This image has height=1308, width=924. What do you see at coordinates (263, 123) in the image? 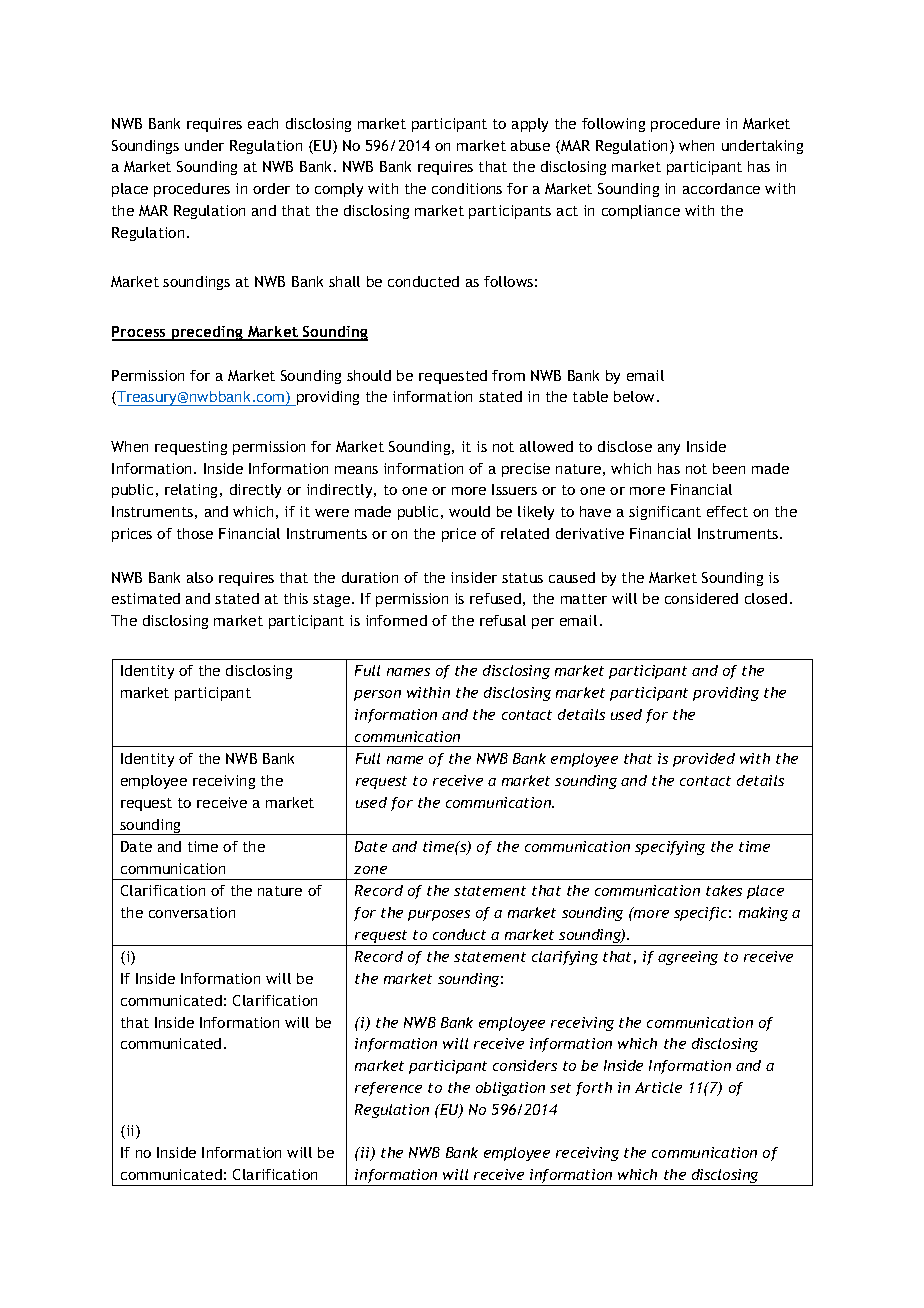
I see `each` at bounding box center [263, 123].
